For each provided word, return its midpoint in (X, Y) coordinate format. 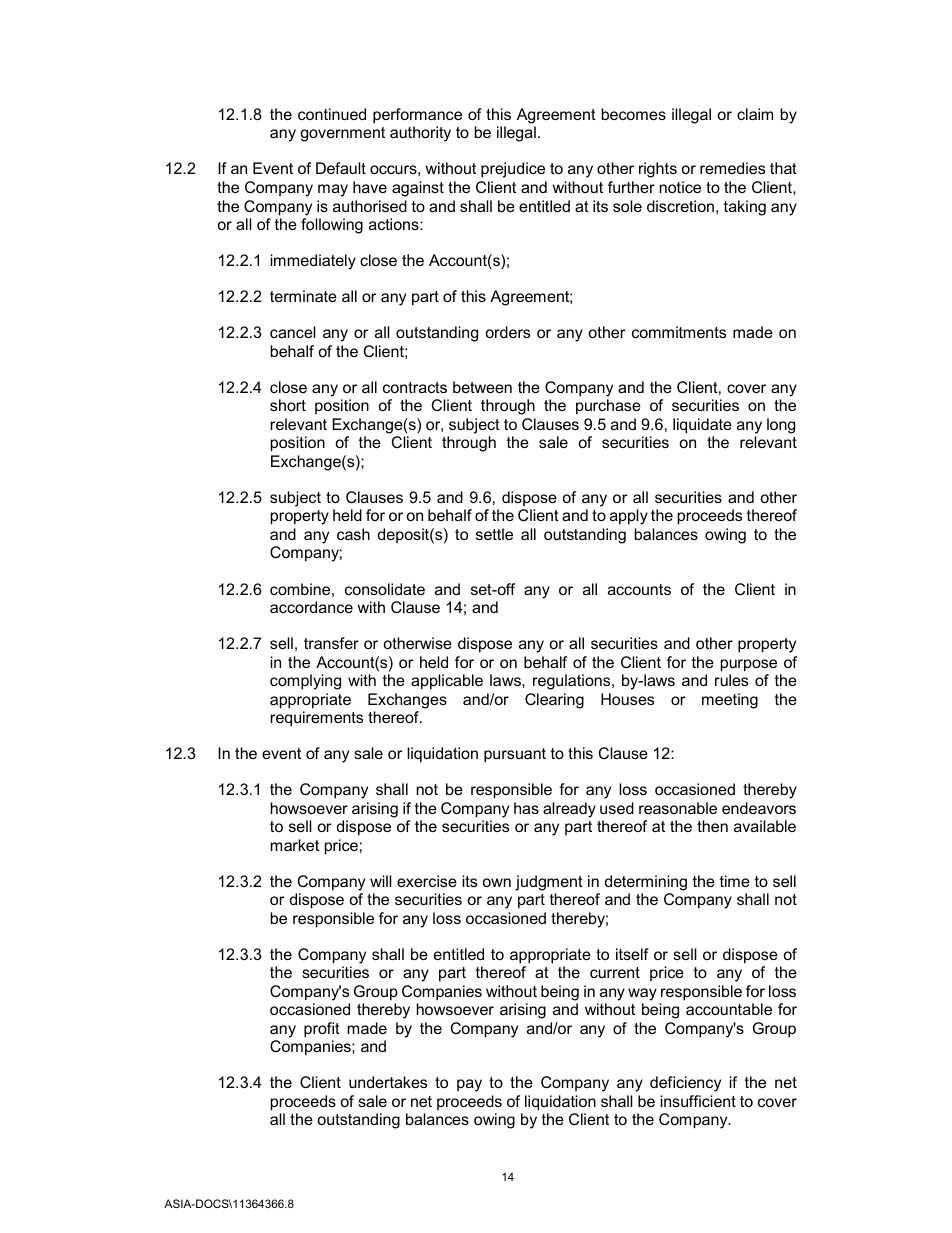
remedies (732, 168)
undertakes (388, 1082)
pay (469, 1085)
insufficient (698, 1101)
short (288, 405)
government (342, 134)
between (482, 387)
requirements (316, 719)
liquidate (702, 426)
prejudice (513, 170)
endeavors (759, 808)
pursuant (515, 755)
